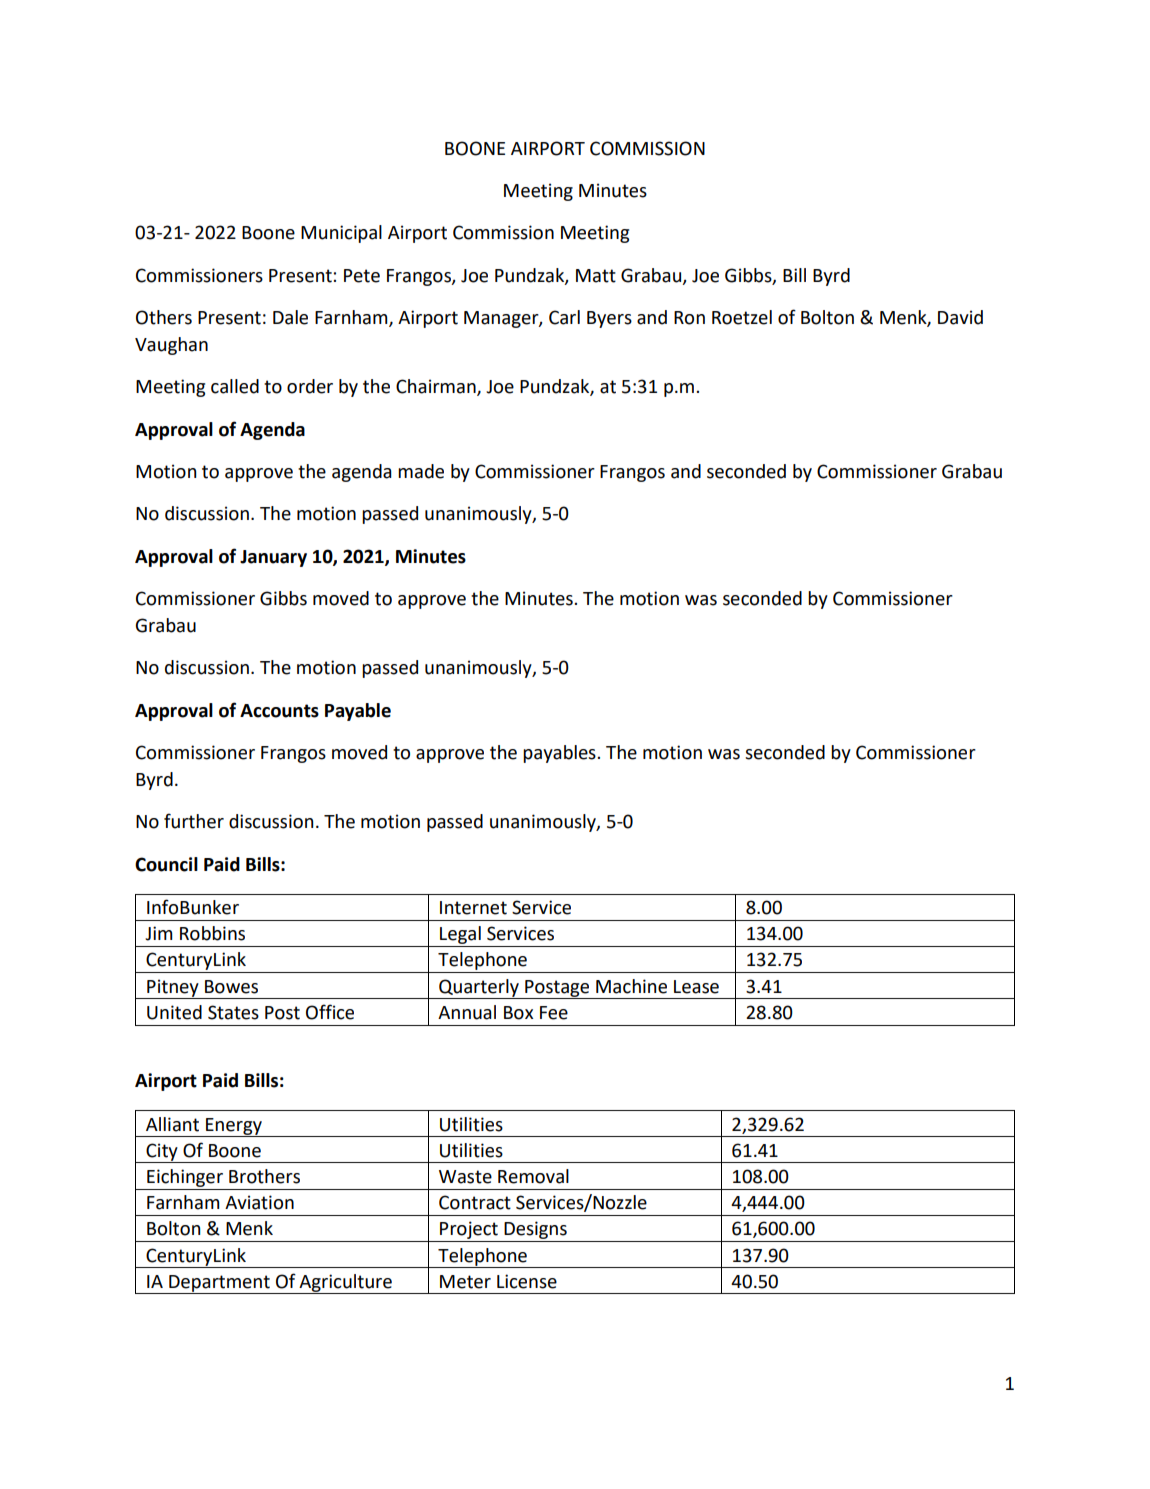 The height and width of the image is (1489, 1150). What do you see at coordinates (421, 471) in the image?
I see `made` at bounding box center [421, 471].
